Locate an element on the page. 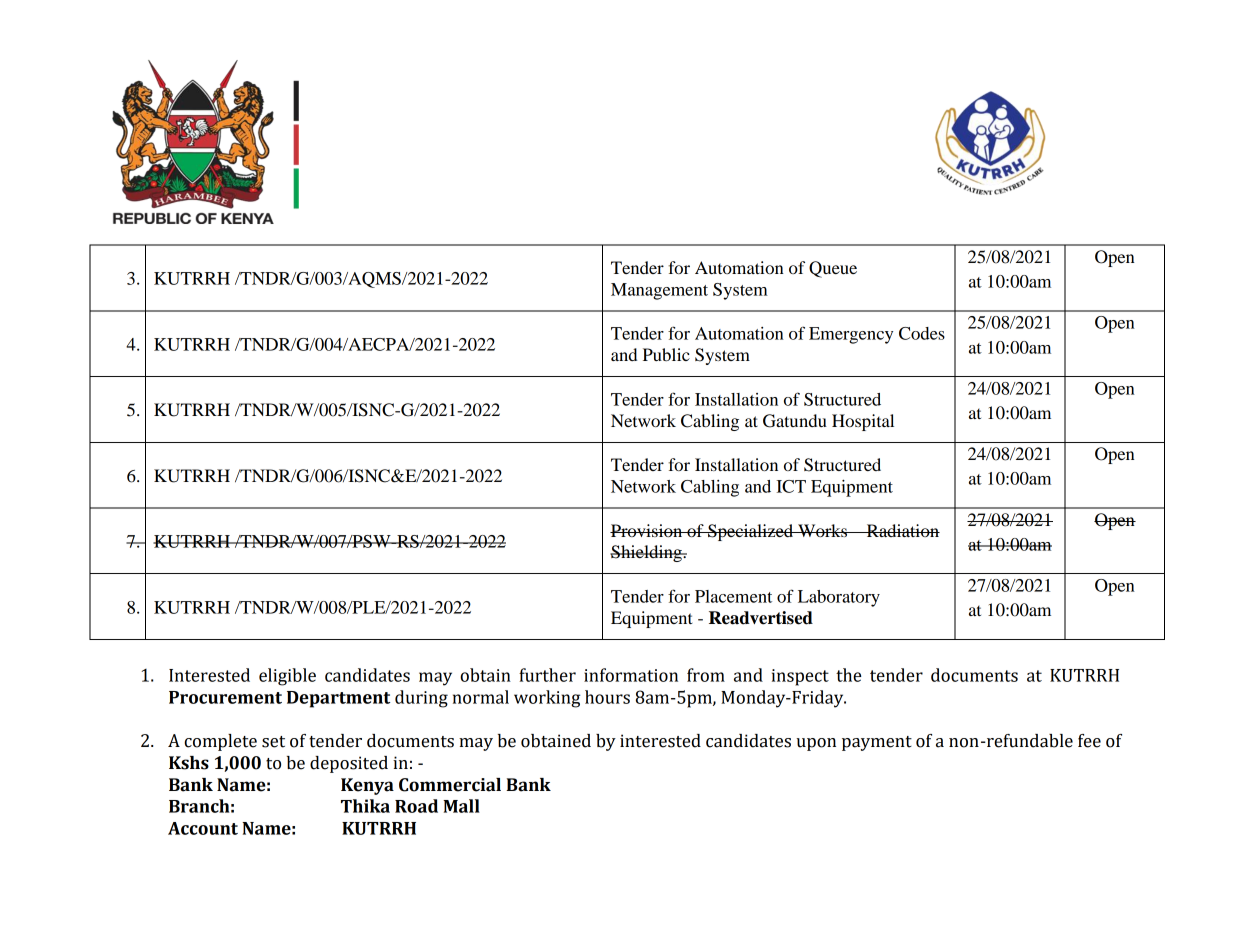 The image size is (1233, 952). Kenya is located at coordinates (367, 786).
